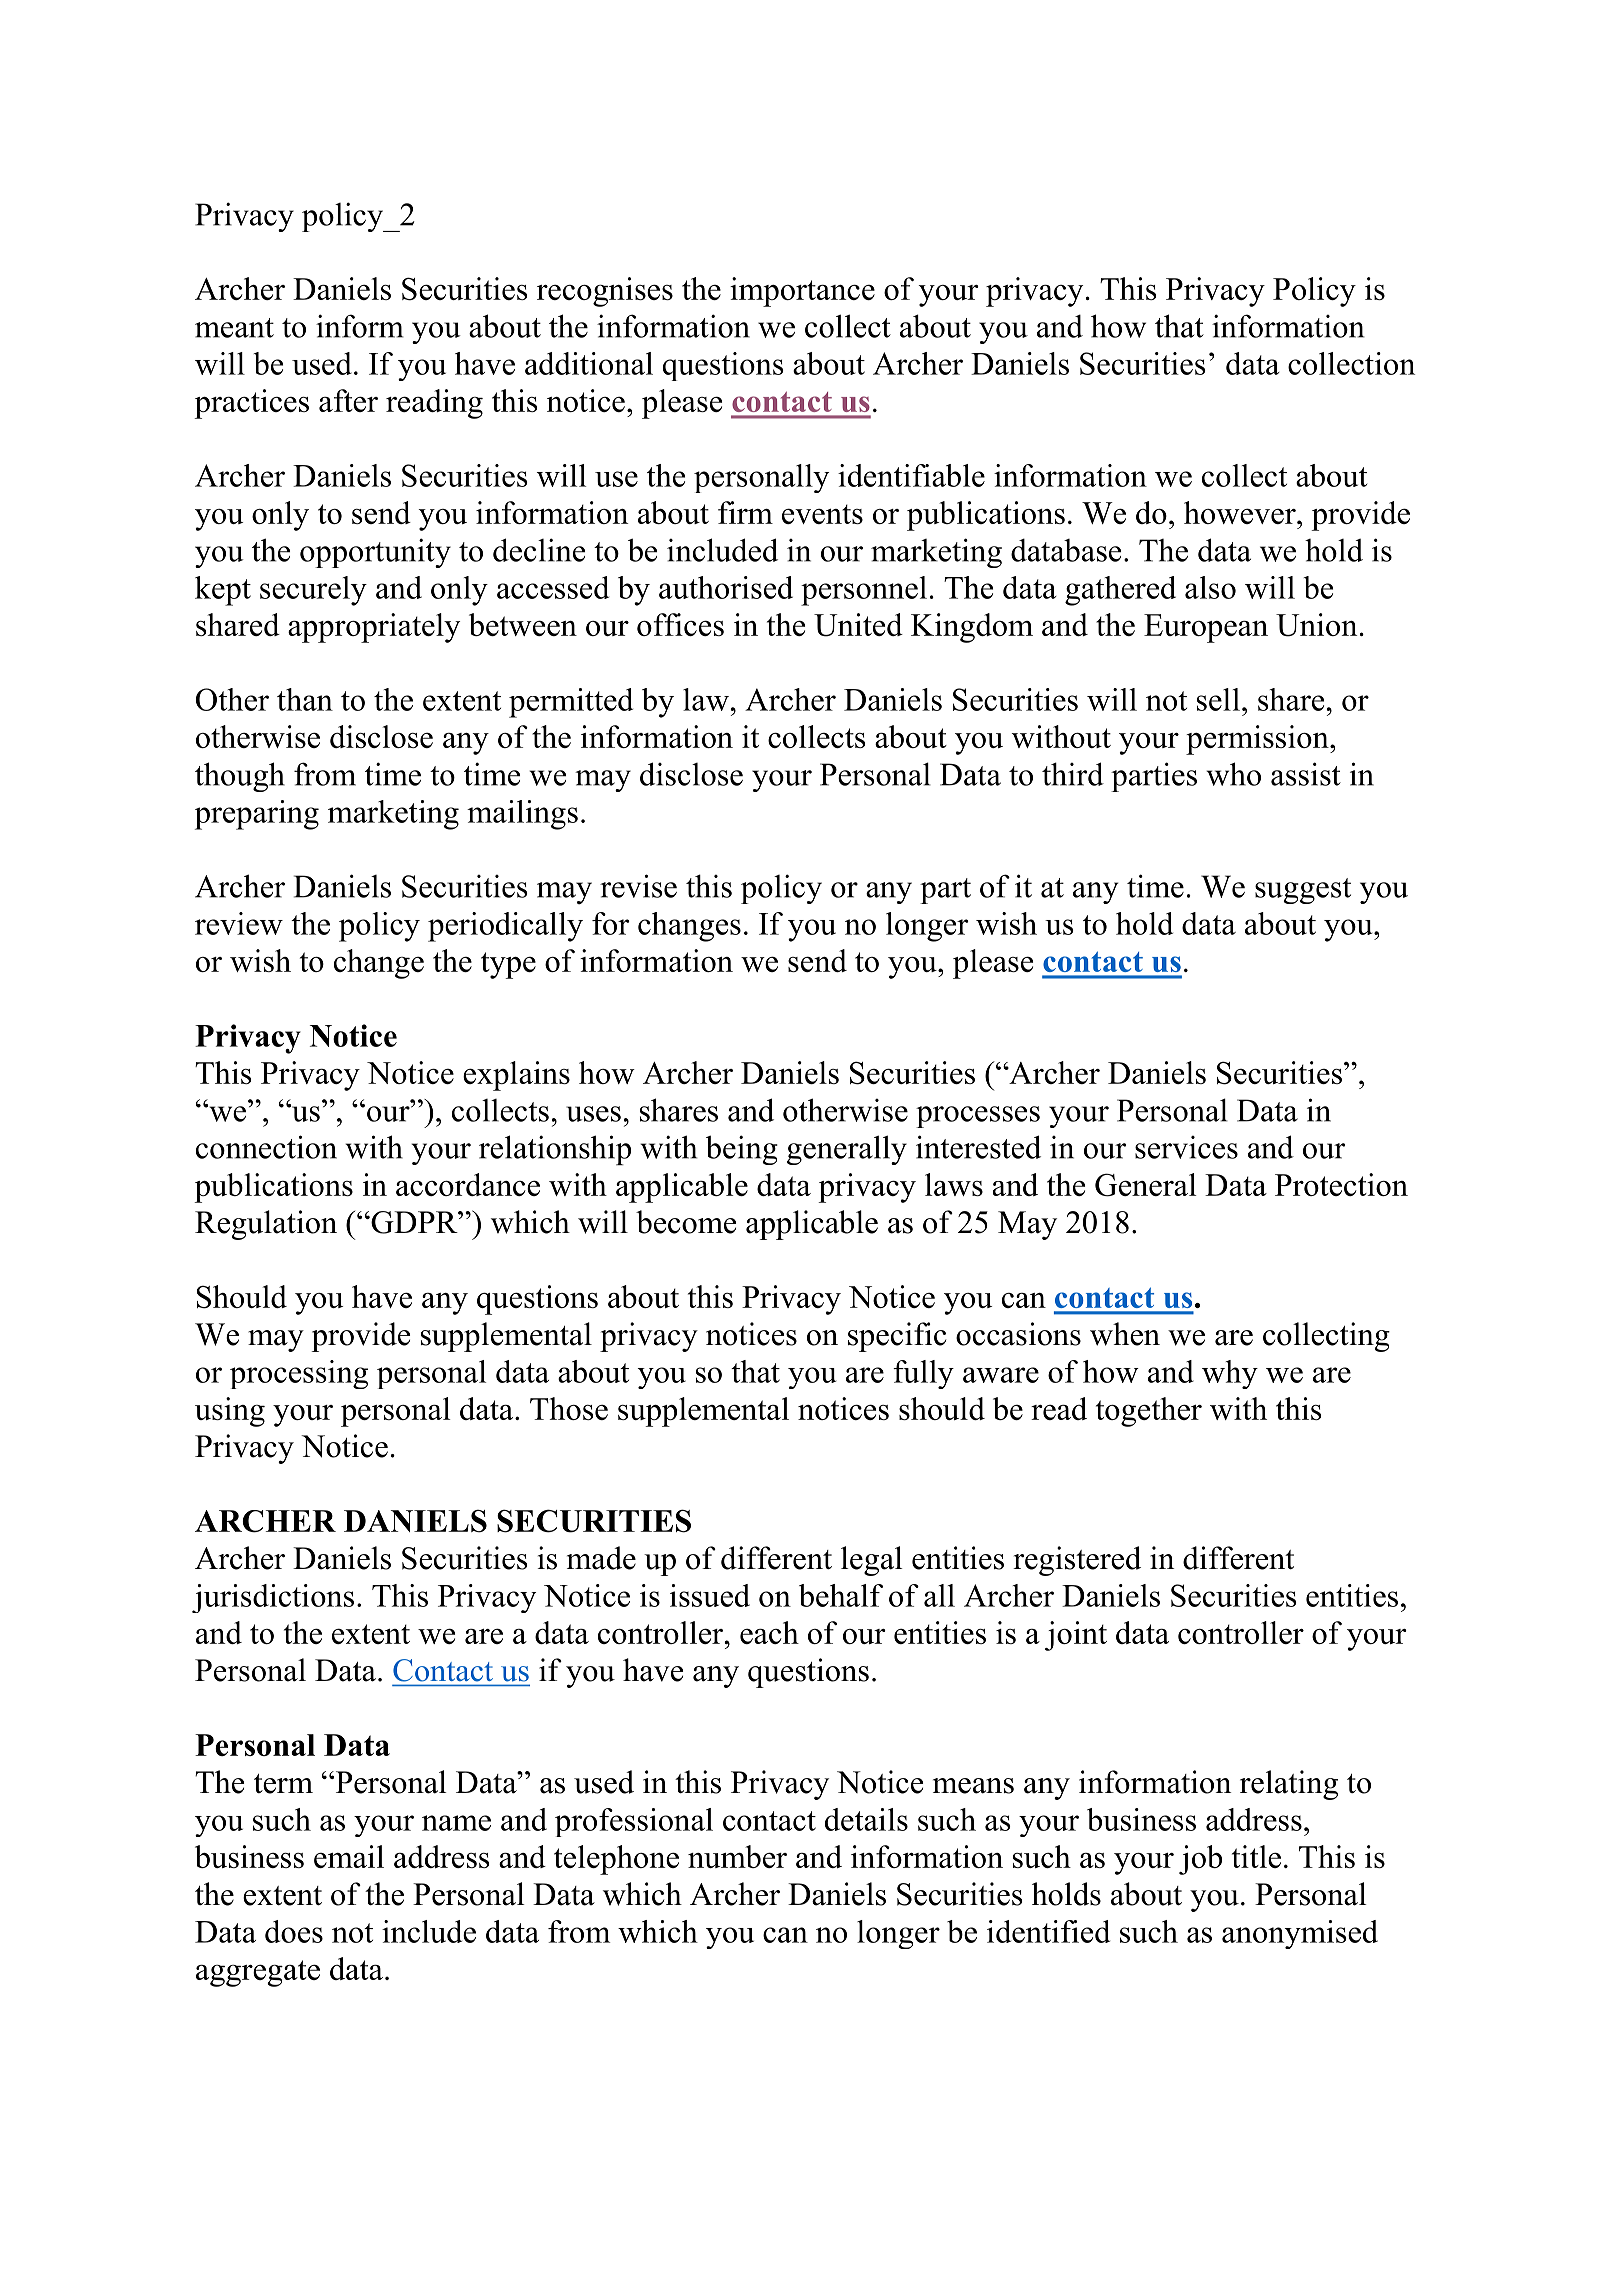 The height and width of the screenshot is (2278, 1610). I want to click on does, so click(294, 1931).
